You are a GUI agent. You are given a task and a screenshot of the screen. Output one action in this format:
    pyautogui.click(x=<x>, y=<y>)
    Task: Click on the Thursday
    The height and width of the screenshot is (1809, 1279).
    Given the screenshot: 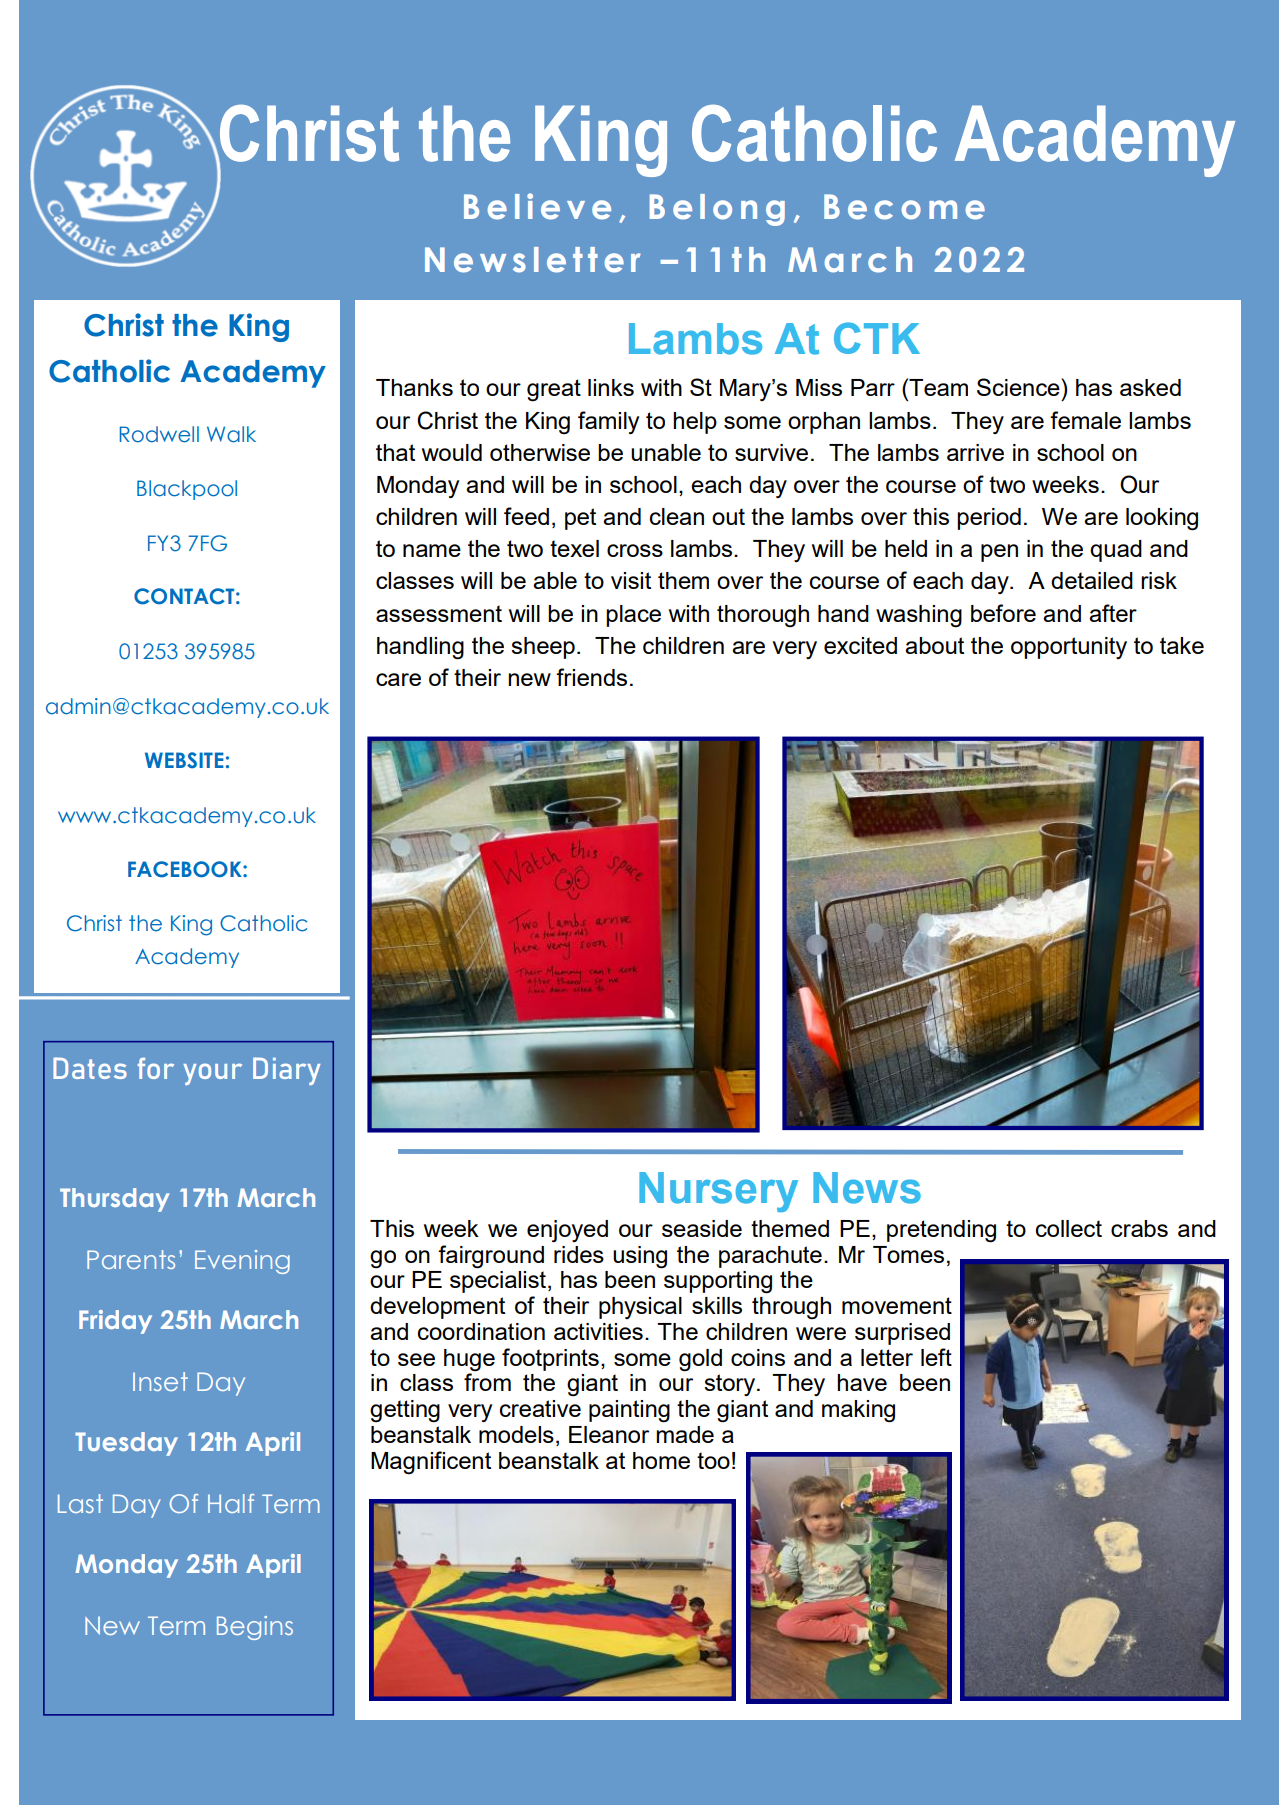 What is the action you would take?
    pyautogui.click(x=115, y=1200)
